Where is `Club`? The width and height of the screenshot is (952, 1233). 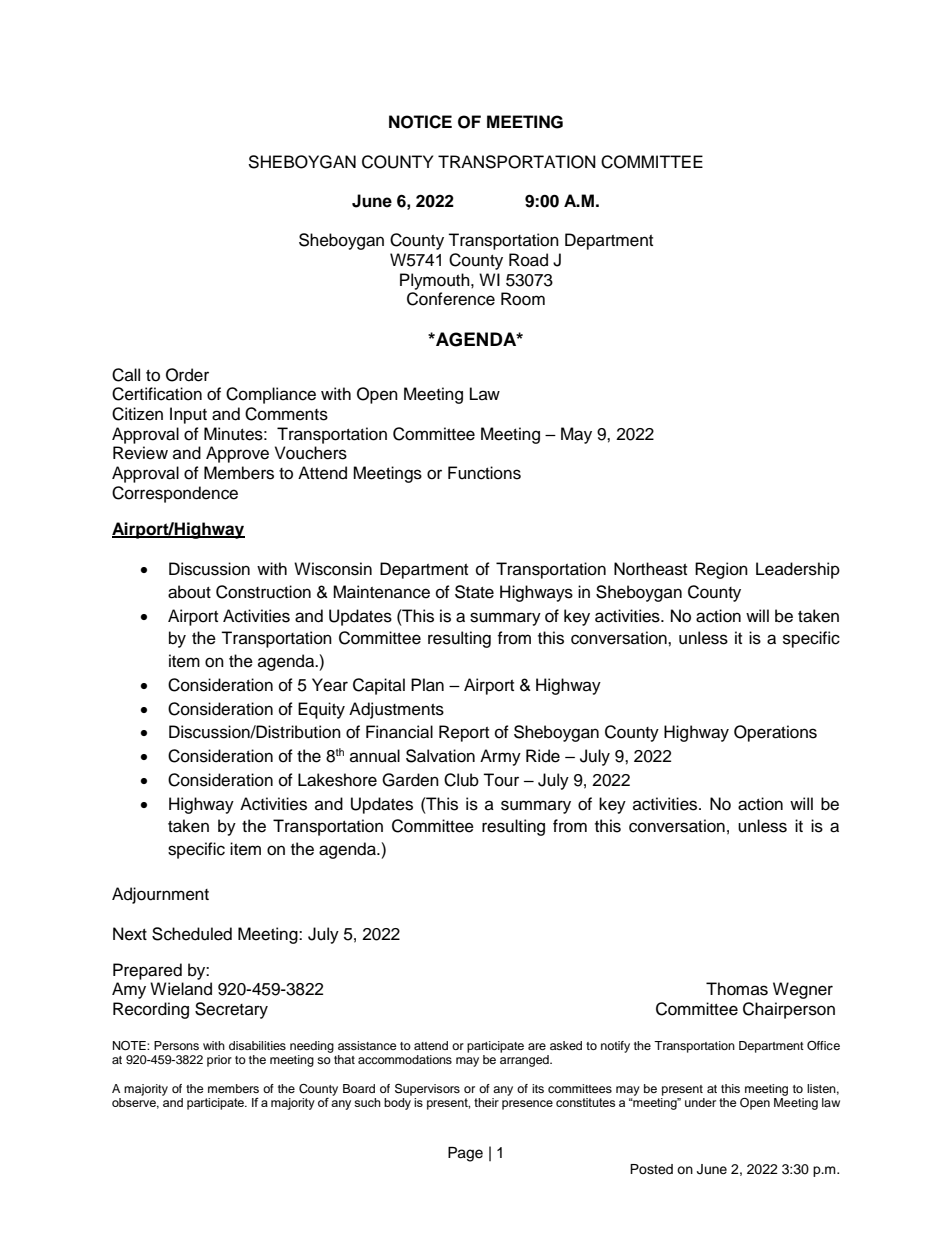
Club is located at coordinates (461, 780).
